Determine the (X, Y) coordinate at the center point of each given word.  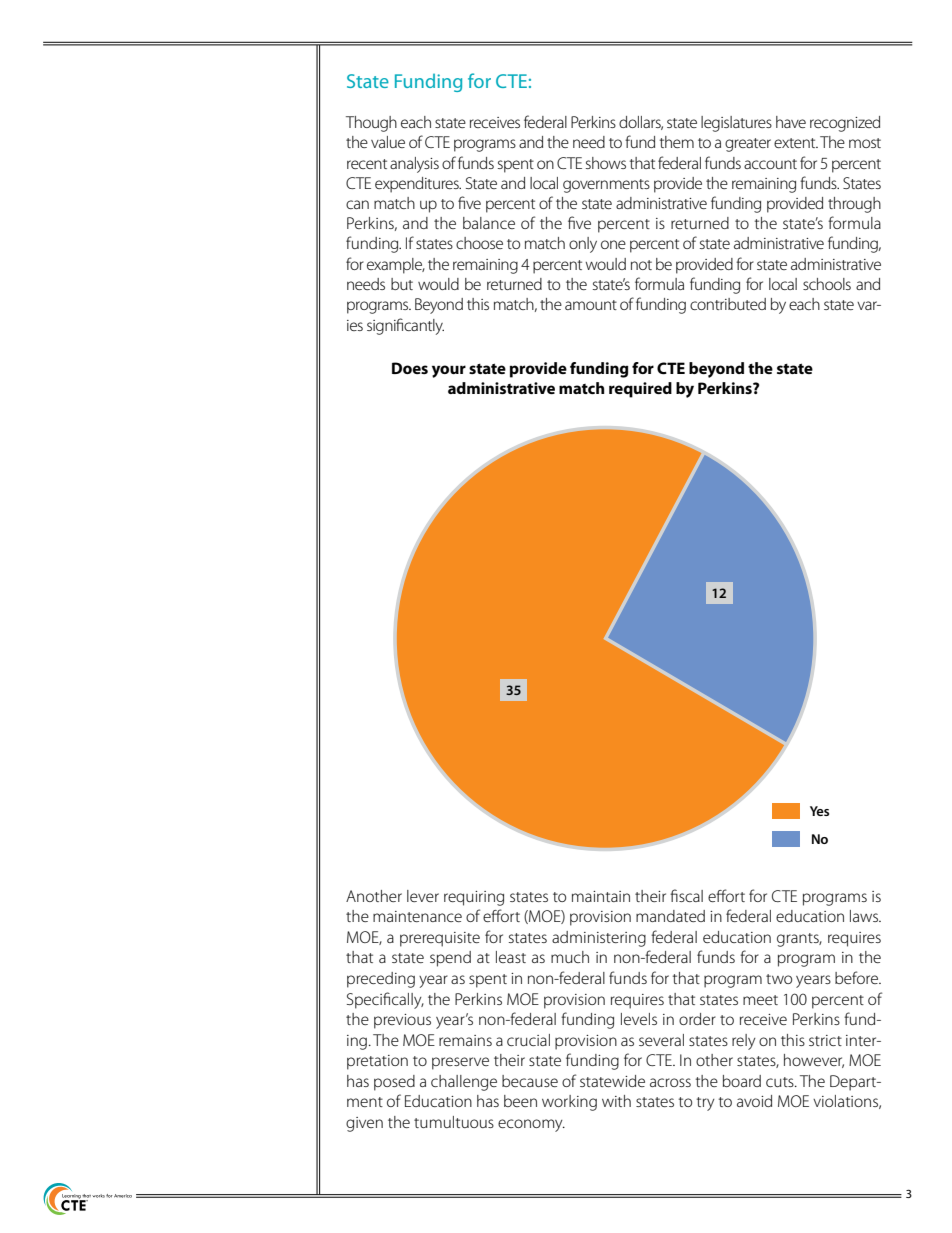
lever (423, 896)
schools (827, 284)
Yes (819, 811)
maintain (601, 896)
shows (606, 163)
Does (410, 368)
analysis (414, 165)
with (616, 1101)
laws (865, 916)
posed (394, 1083)
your (449, 371)
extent (796, 143)
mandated (670, 916)
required (640, 390)
